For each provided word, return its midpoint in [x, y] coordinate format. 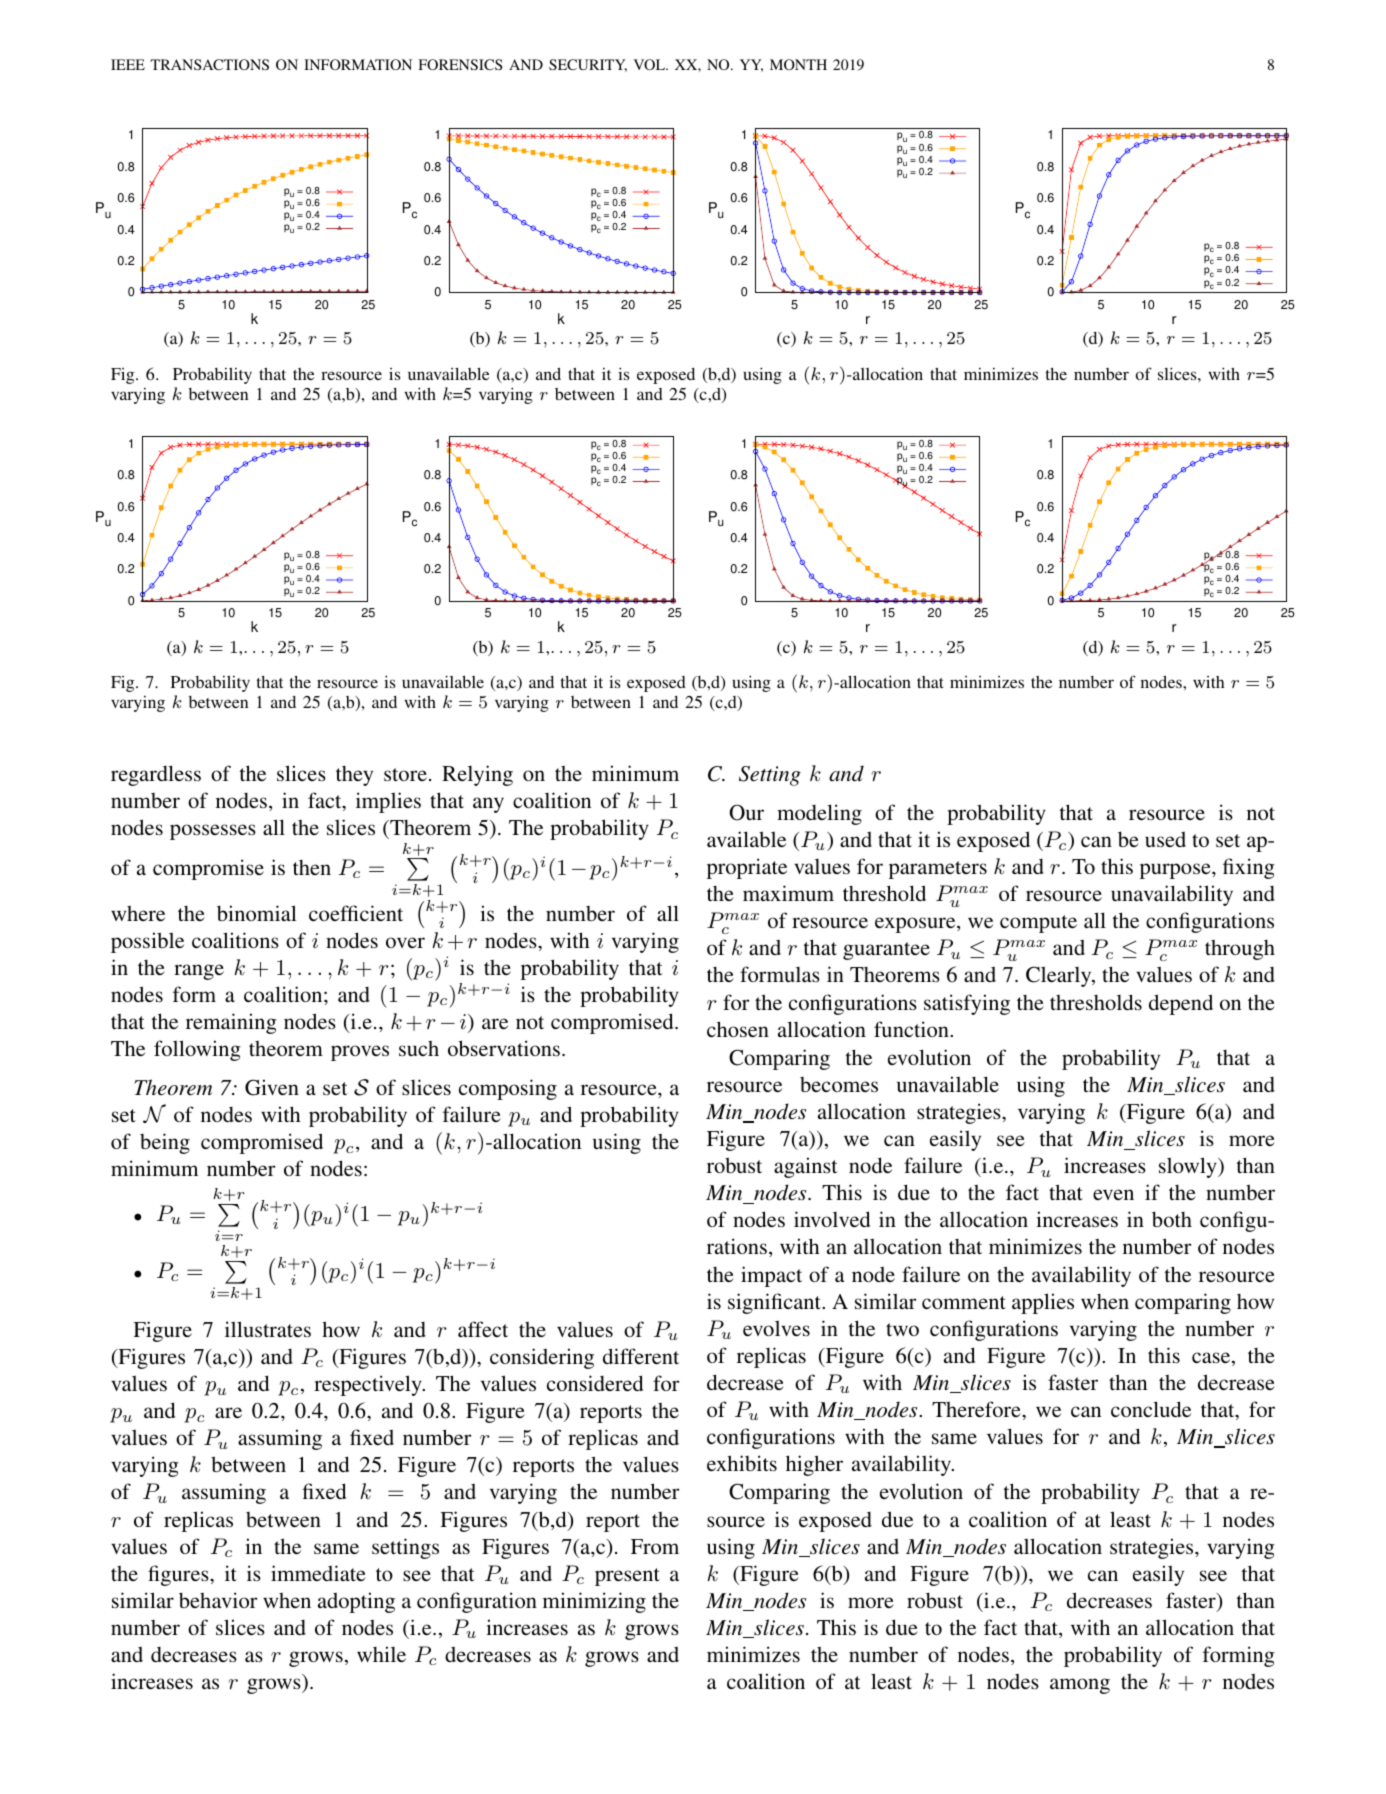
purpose [1176, 871]
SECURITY [588, 65]
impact [771, 1276]
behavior [218, 1600]
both [1172, 1219]
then [312, 867]
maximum [788, 893]
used [1165, 839]
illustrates [268, 1329]
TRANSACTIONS [209, 64]
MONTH [798, 64]
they [354, 776]
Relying [477, 775]
